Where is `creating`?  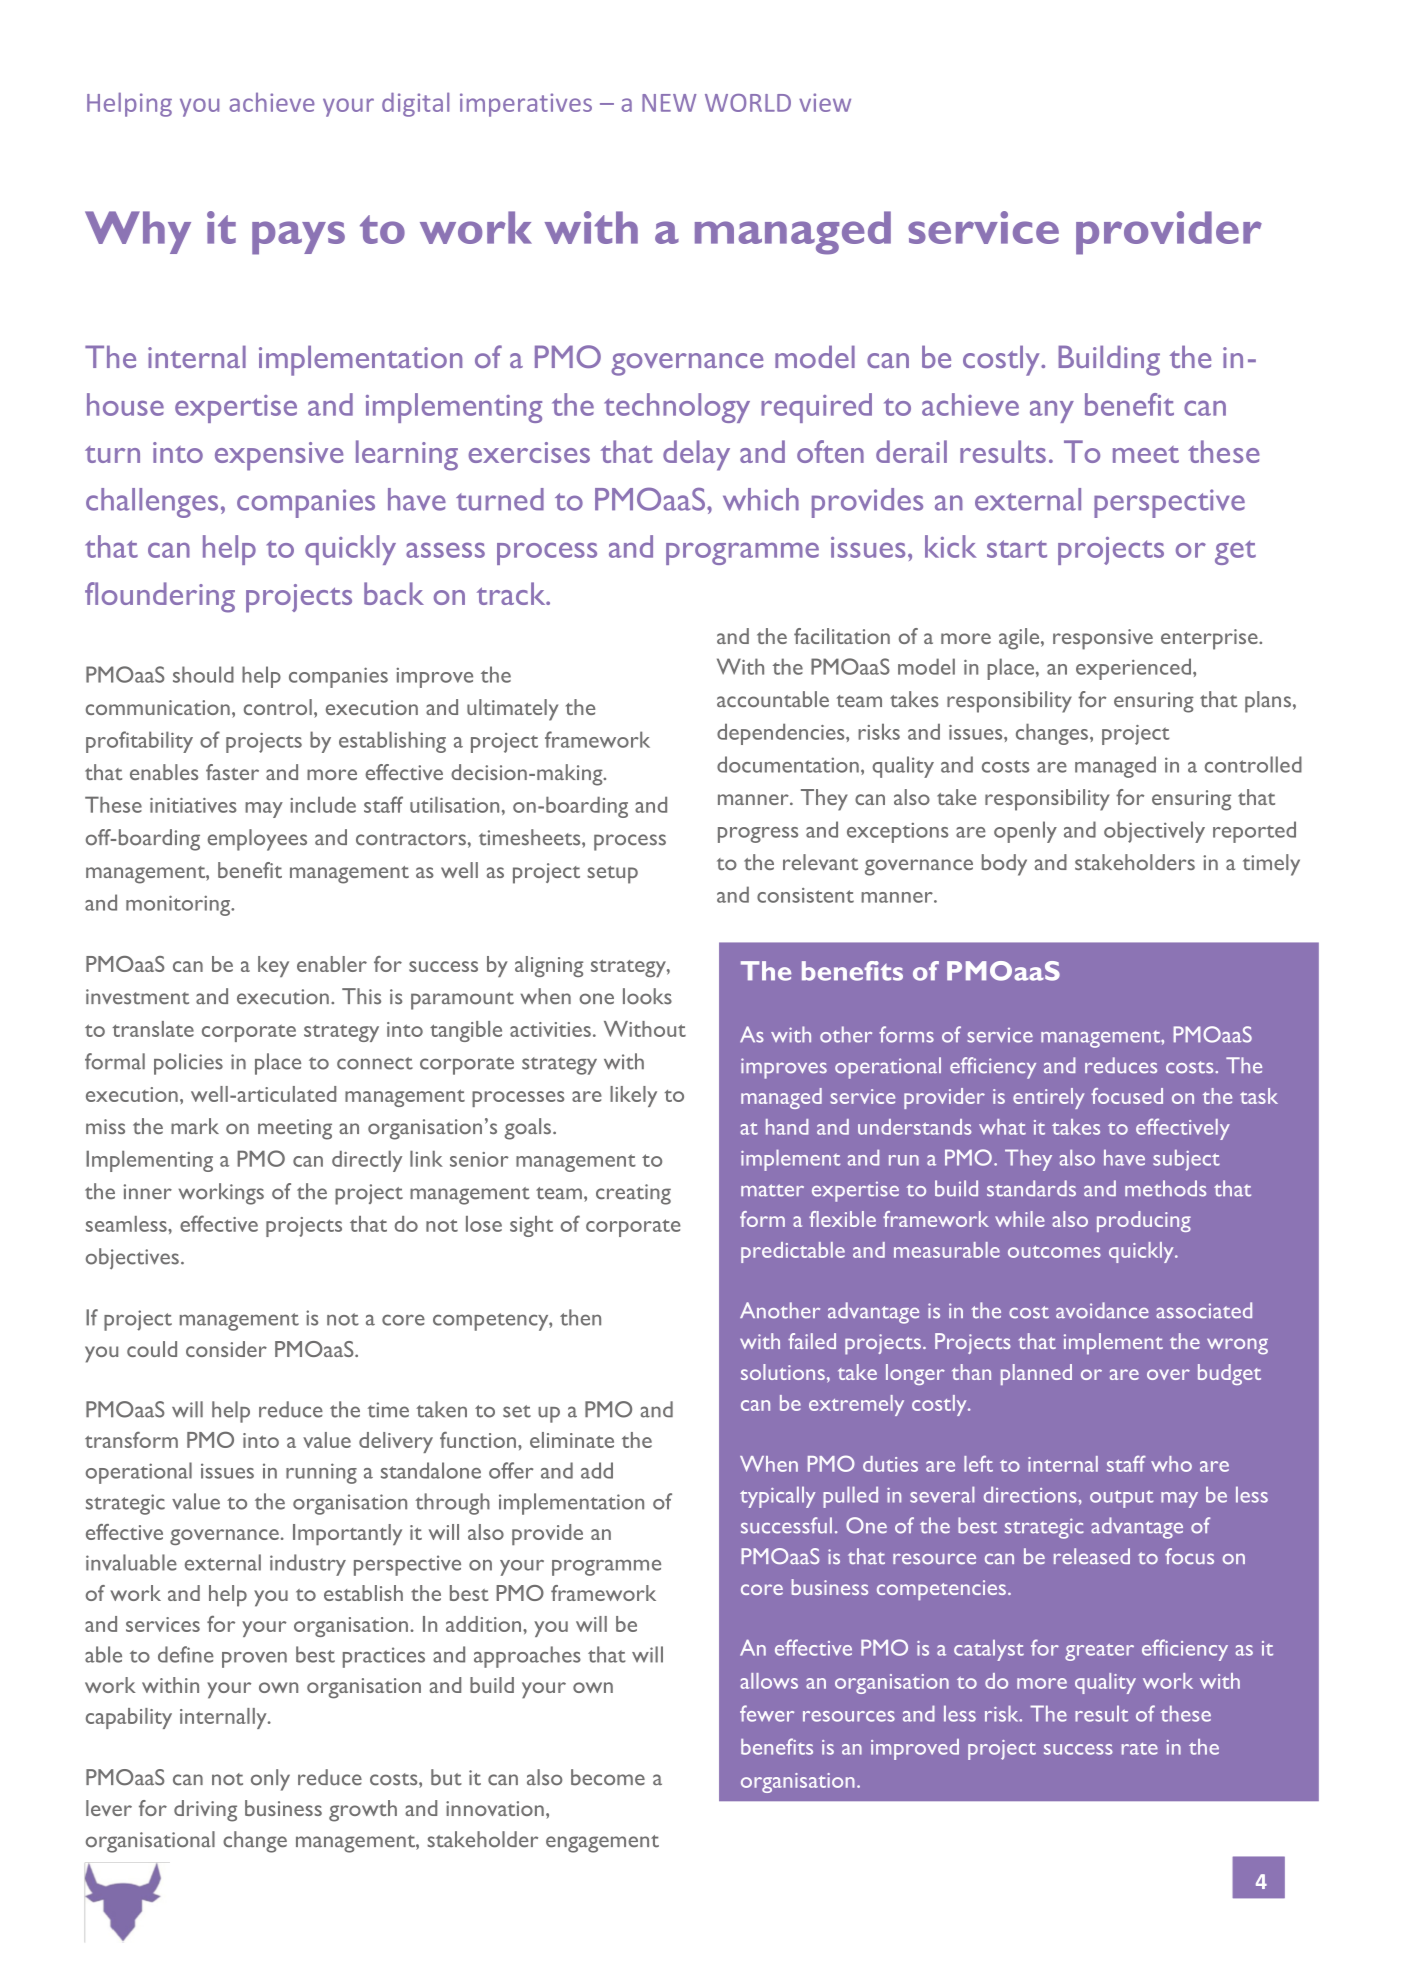 creating is located at coordinates (633, 1194).
